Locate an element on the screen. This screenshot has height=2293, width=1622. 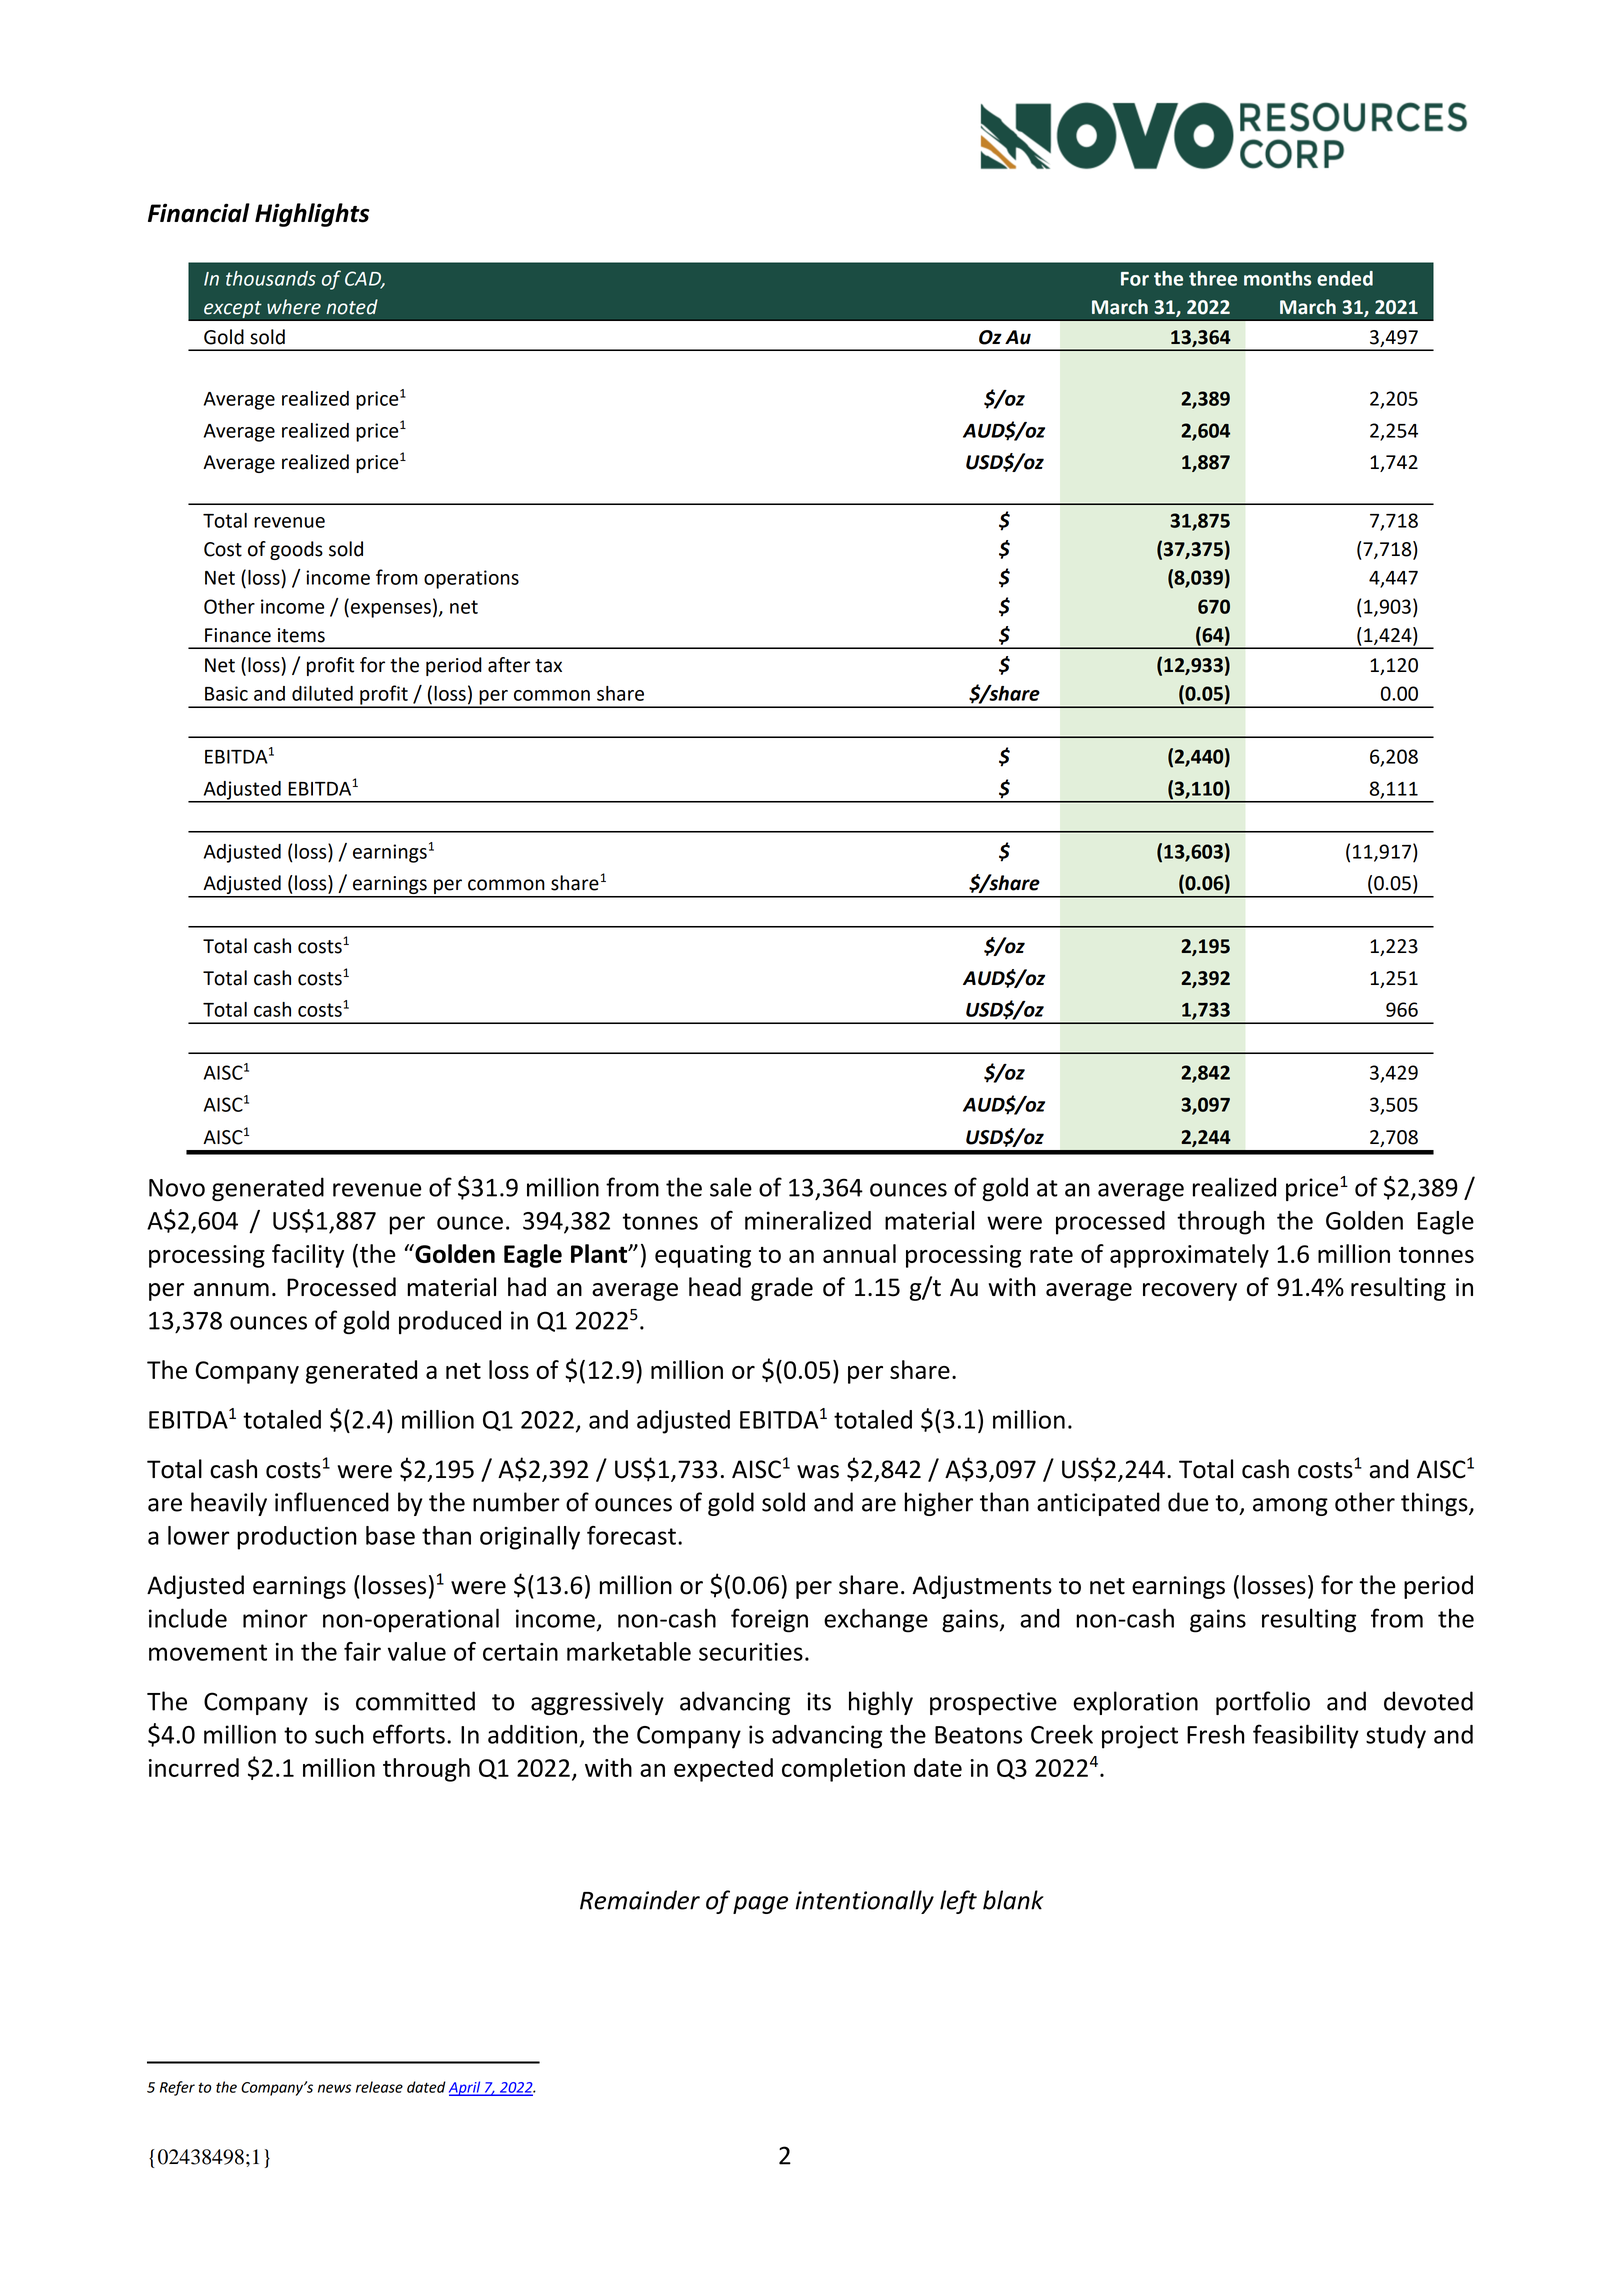
news is located at coordinates (334, 2088).
